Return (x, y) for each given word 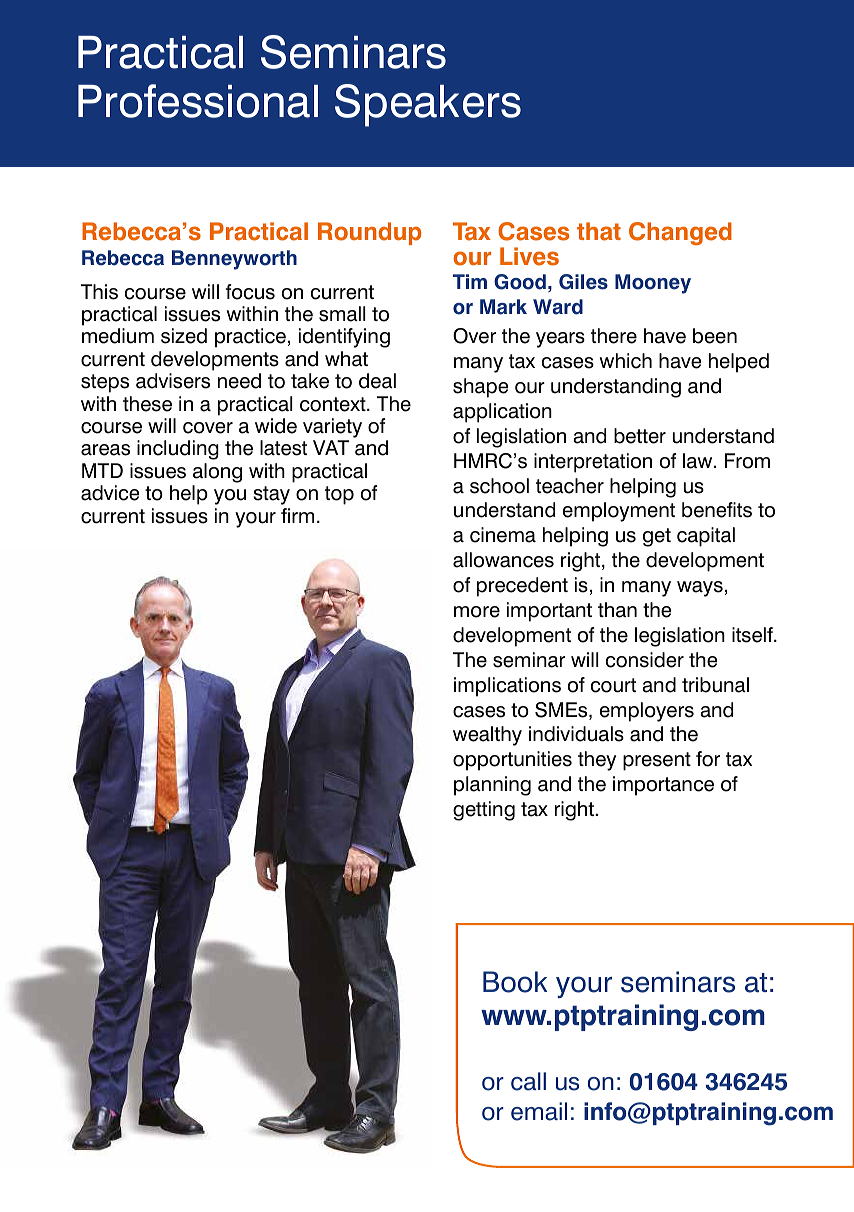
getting (484, 811)
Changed (680, 233)
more (477, 612)
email (539, 1111)
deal (377, 381)
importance (663, 786)
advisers (173, 381)
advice (110, 493)
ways (700, 589)
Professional (198, 101)
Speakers (428, 105)
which (626, 361)
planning (492, 786)
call (528, 1081)
